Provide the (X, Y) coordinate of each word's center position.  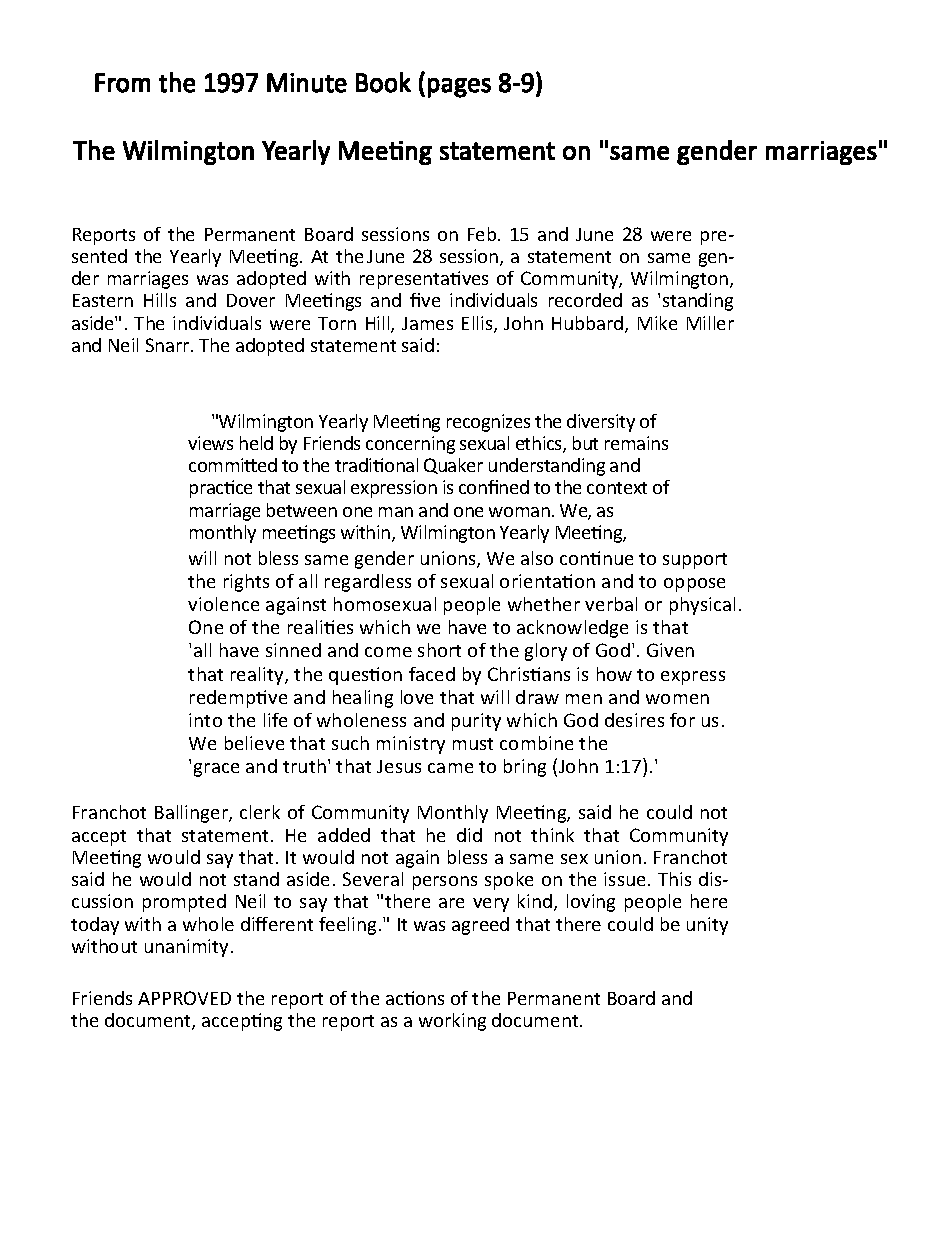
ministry (411, 745)
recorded (585, 300)
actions (415, 998)
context (617, 488)
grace (216, 770)
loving (591, 903)
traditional (376, 465)
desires (634, 720)
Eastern (103, 300)
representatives (424, 280)
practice (221, 489)
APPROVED (184, 998)
